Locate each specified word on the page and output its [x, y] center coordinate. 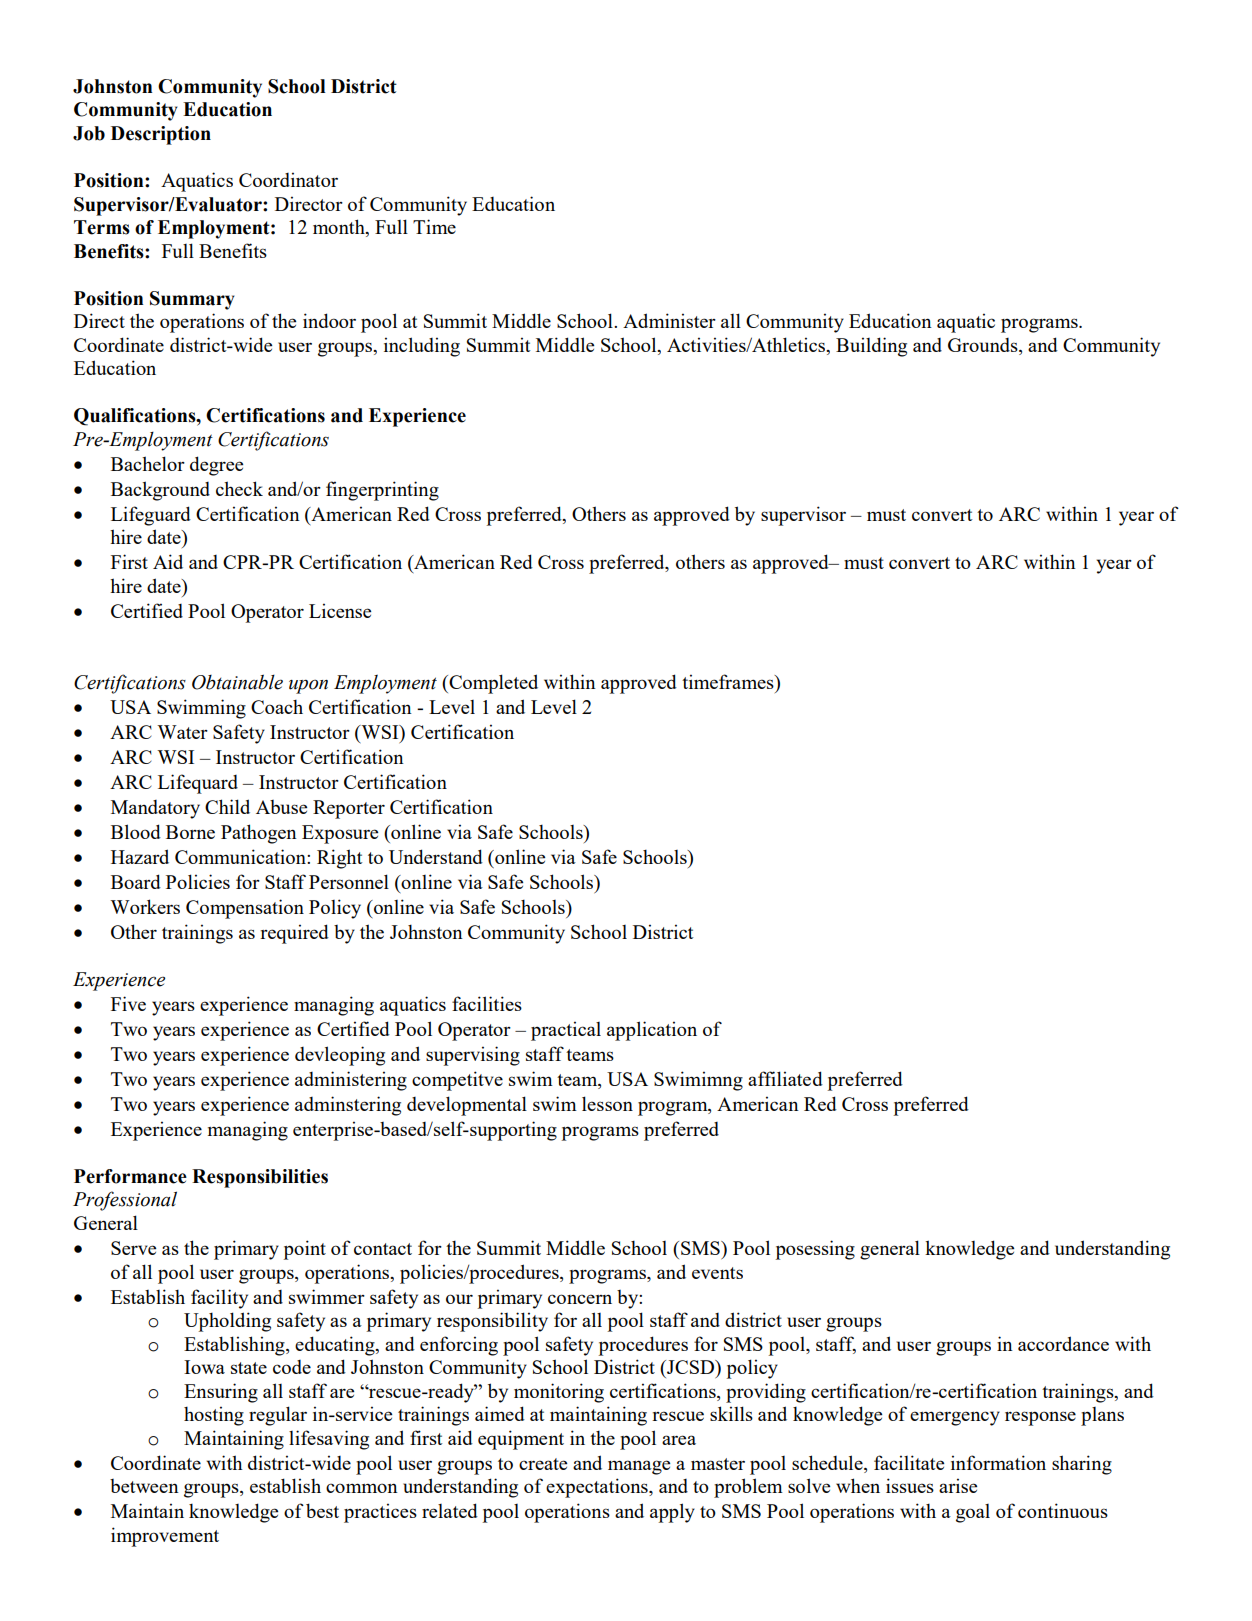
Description [161, 135]
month [340, 228]
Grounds [984, 346]
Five [128, 1003]
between [144, 1486]
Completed [492, 684]
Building [871, 347]
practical [566, 1031]
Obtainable [237, 682]
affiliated [785, 1078]
